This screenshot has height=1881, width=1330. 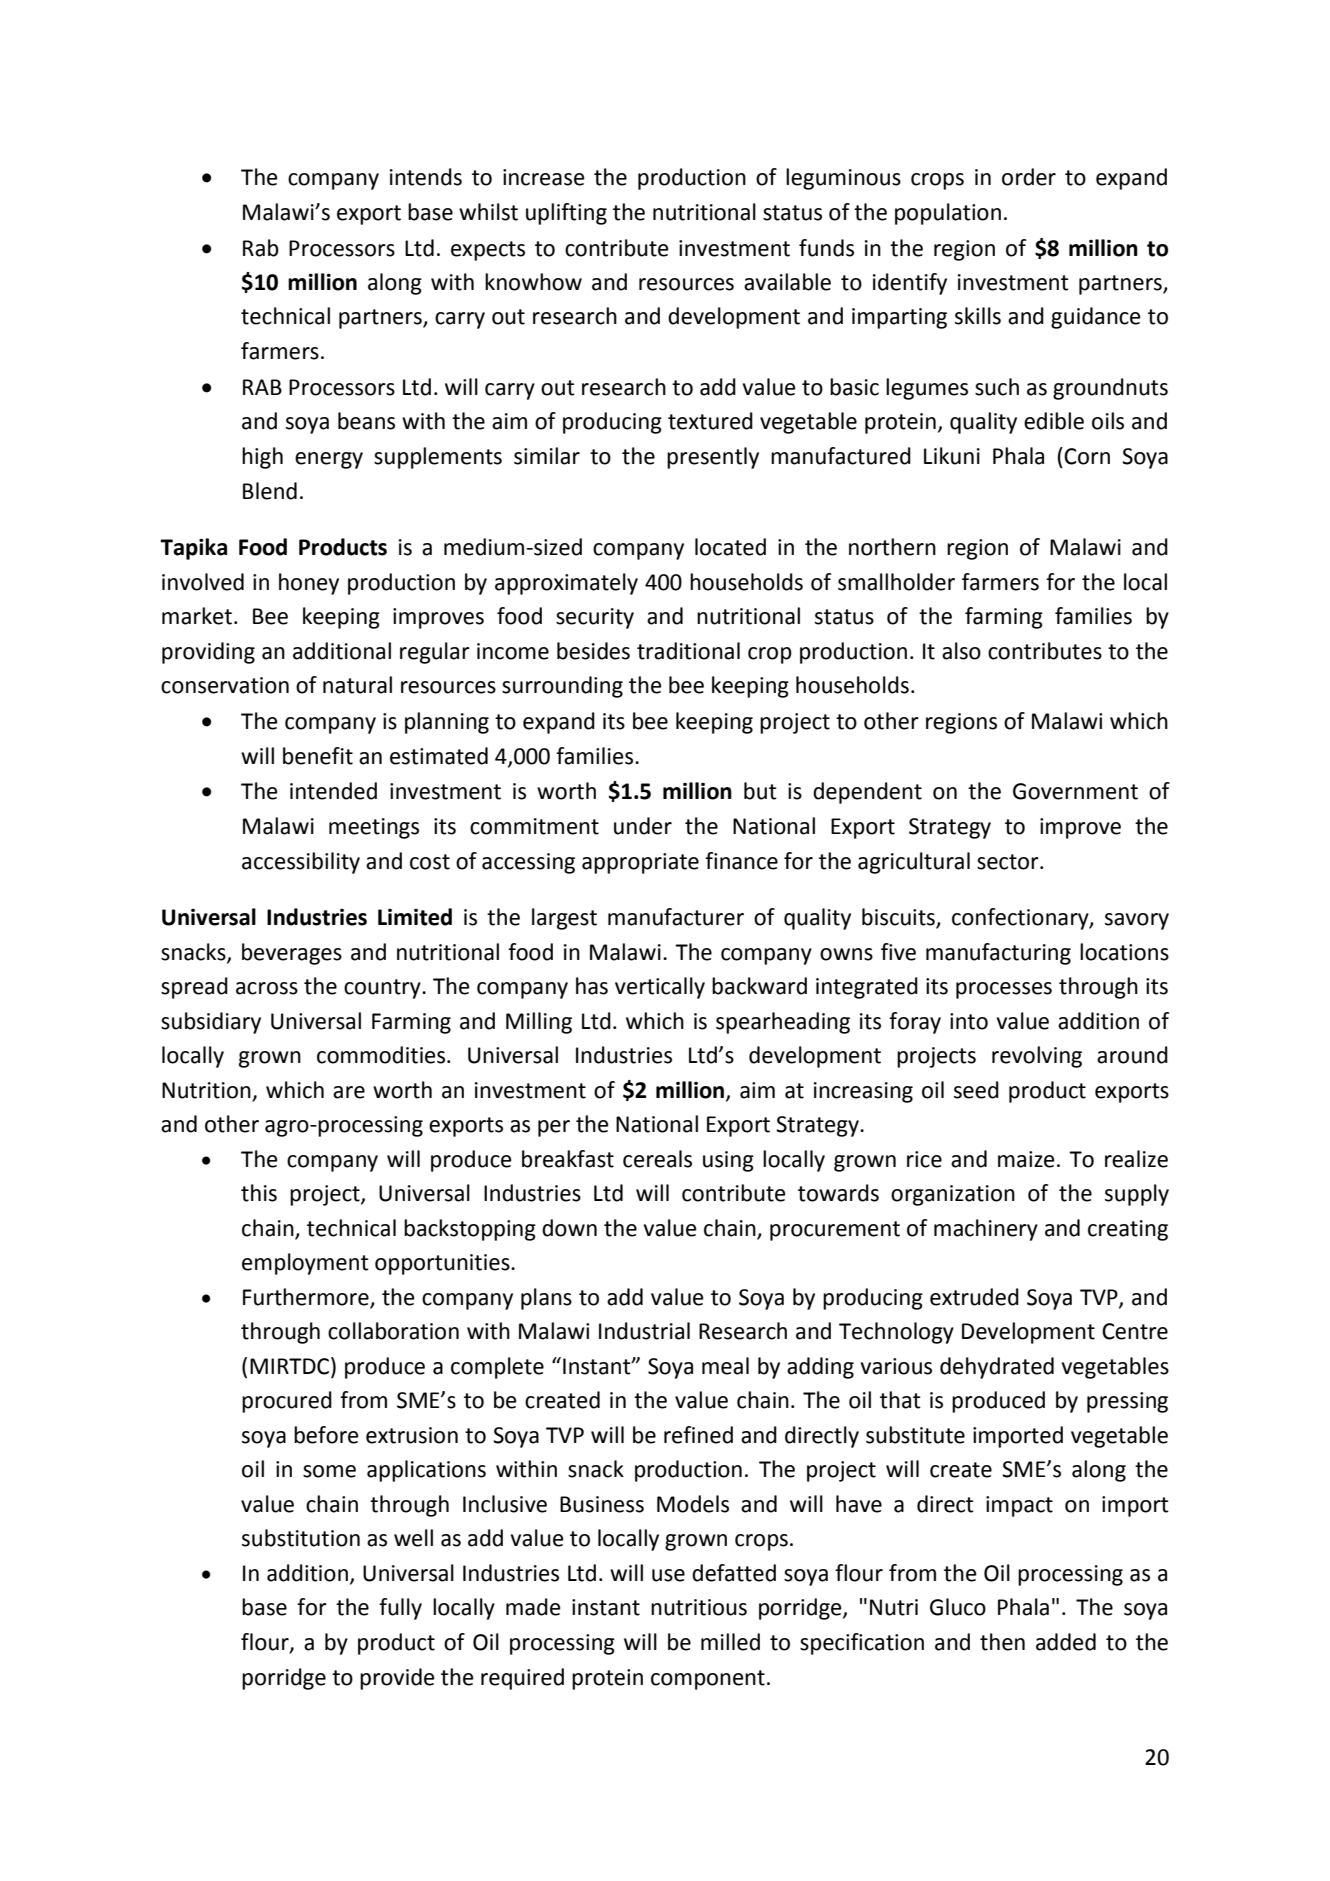 What do you see at coordinates (566, 214) in the screenshot?
I see `uplifting` at bounding box center [566, 214].
